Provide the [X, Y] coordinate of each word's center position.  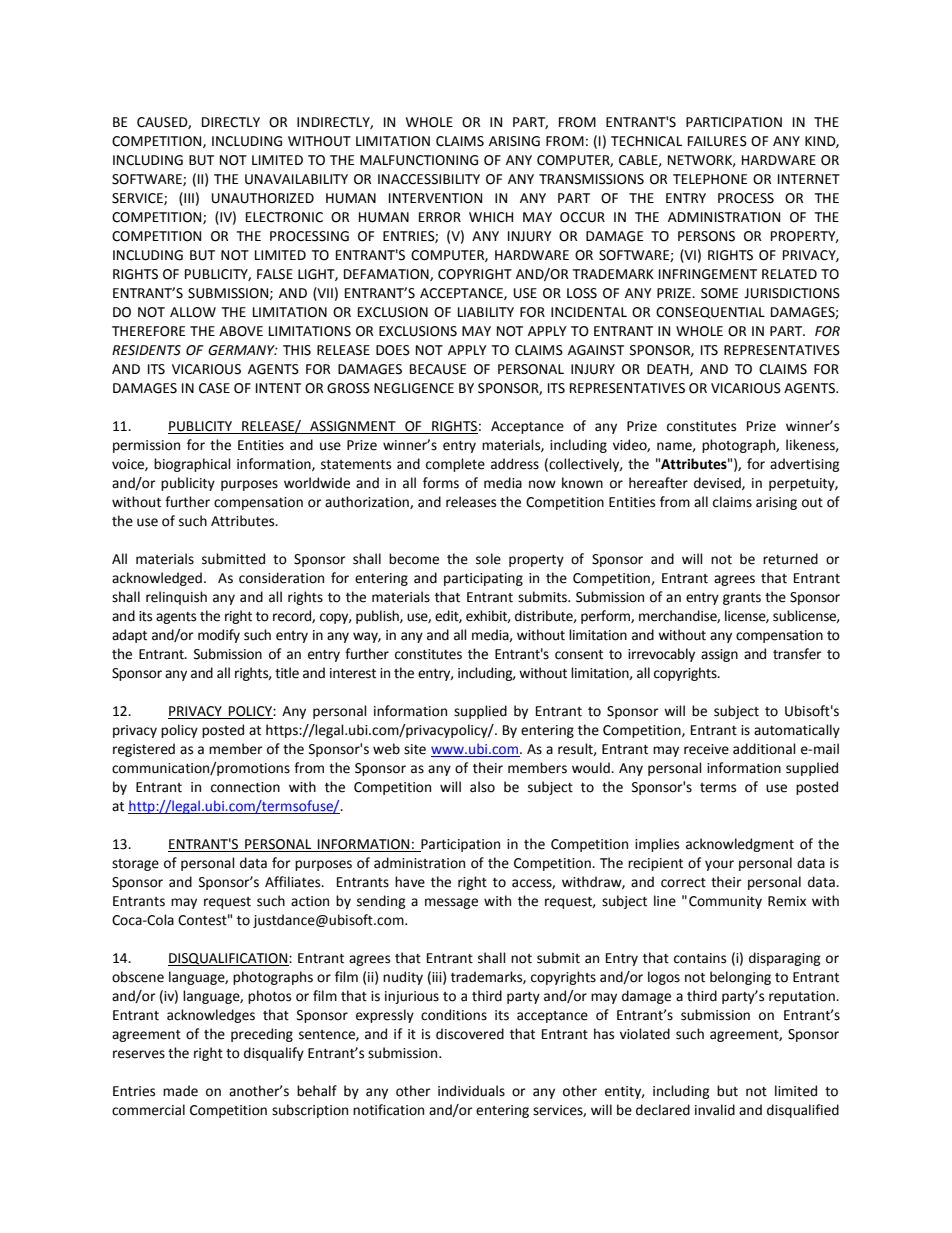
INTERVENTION [435, 198]
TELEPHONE [710, 179]
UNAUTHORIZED [263, 198]
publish [378, 617]
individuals [471, 1091]
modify [219, 636]
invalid [715, 1110]
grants [742, 599]
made [180, 1091]
